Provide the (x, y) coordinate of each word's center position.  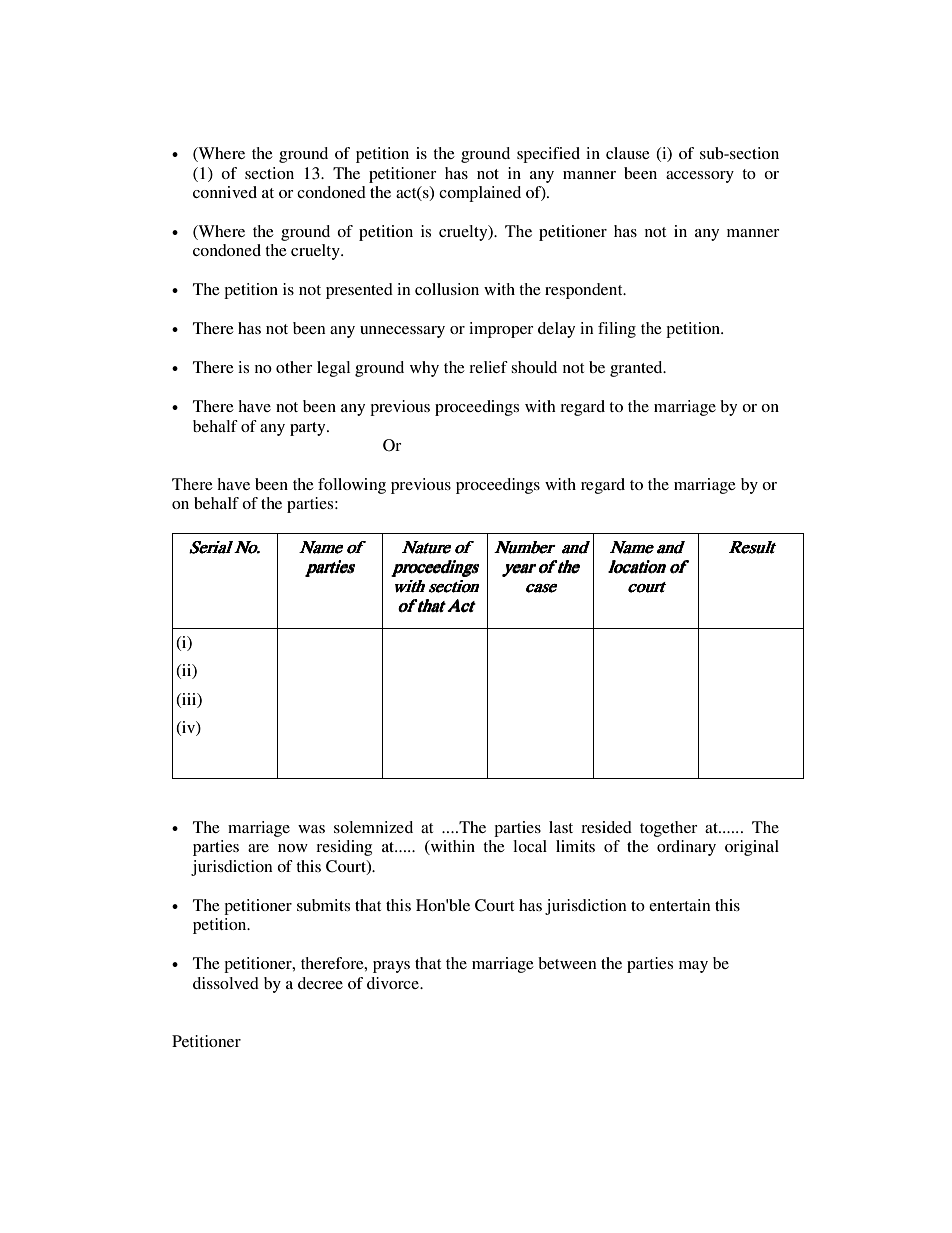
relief (488, 367)
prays (391, 967)
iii (189, 700)
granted (637, 369)
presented (359, 291)
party (309, 429)
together (669, 829)
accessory (700, 177)
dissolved (226, 983)
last (561, 827)
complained (480, 194)
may (693, 967)
